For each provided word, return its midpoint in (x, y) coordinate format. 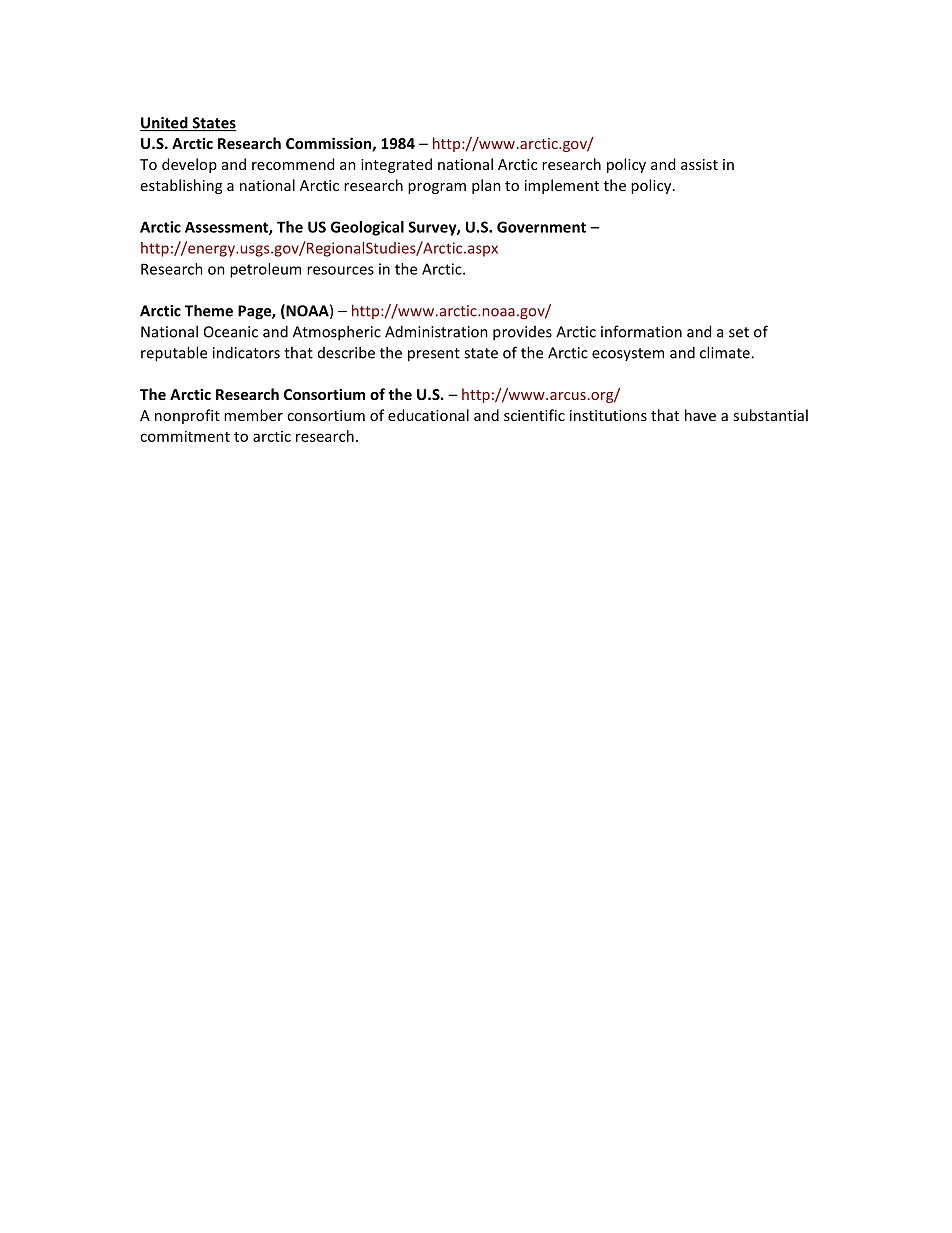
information (641, 331)
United (165, 123)
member (253, 415)
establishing (181, 186)
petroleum (265, 270)
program (437, 188)
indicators (246, 352)
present (434, 355)
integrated (396, 165)
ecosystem (628, 354)
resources (340, 270)
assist (699, 164)
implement (562, 186)
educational (428, 415)
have (700, 415)
